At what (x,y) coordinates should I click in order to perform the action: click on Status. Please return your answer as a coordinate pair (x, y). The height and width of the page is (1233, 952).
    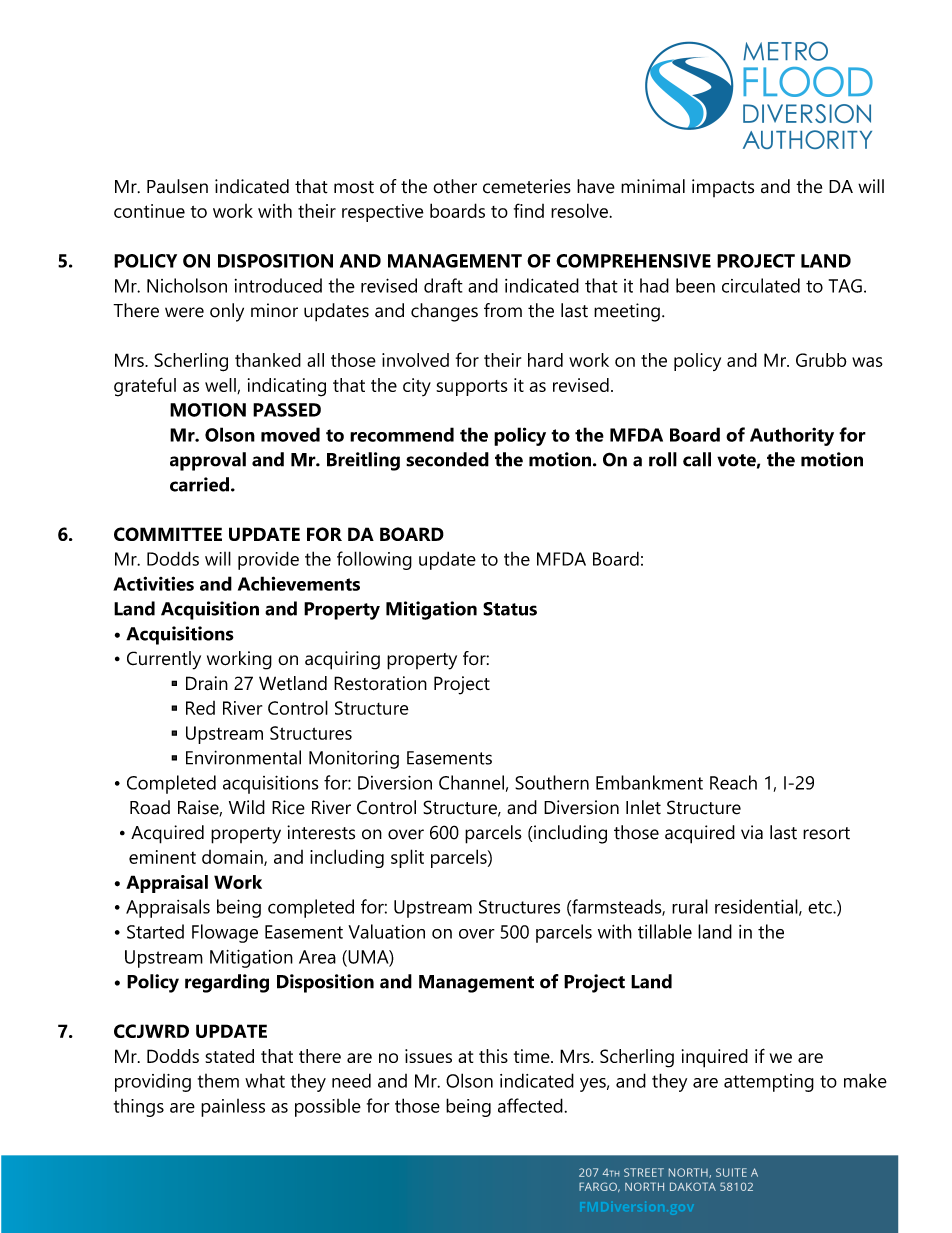
    Looking at the image, I should click on (510, 609).
